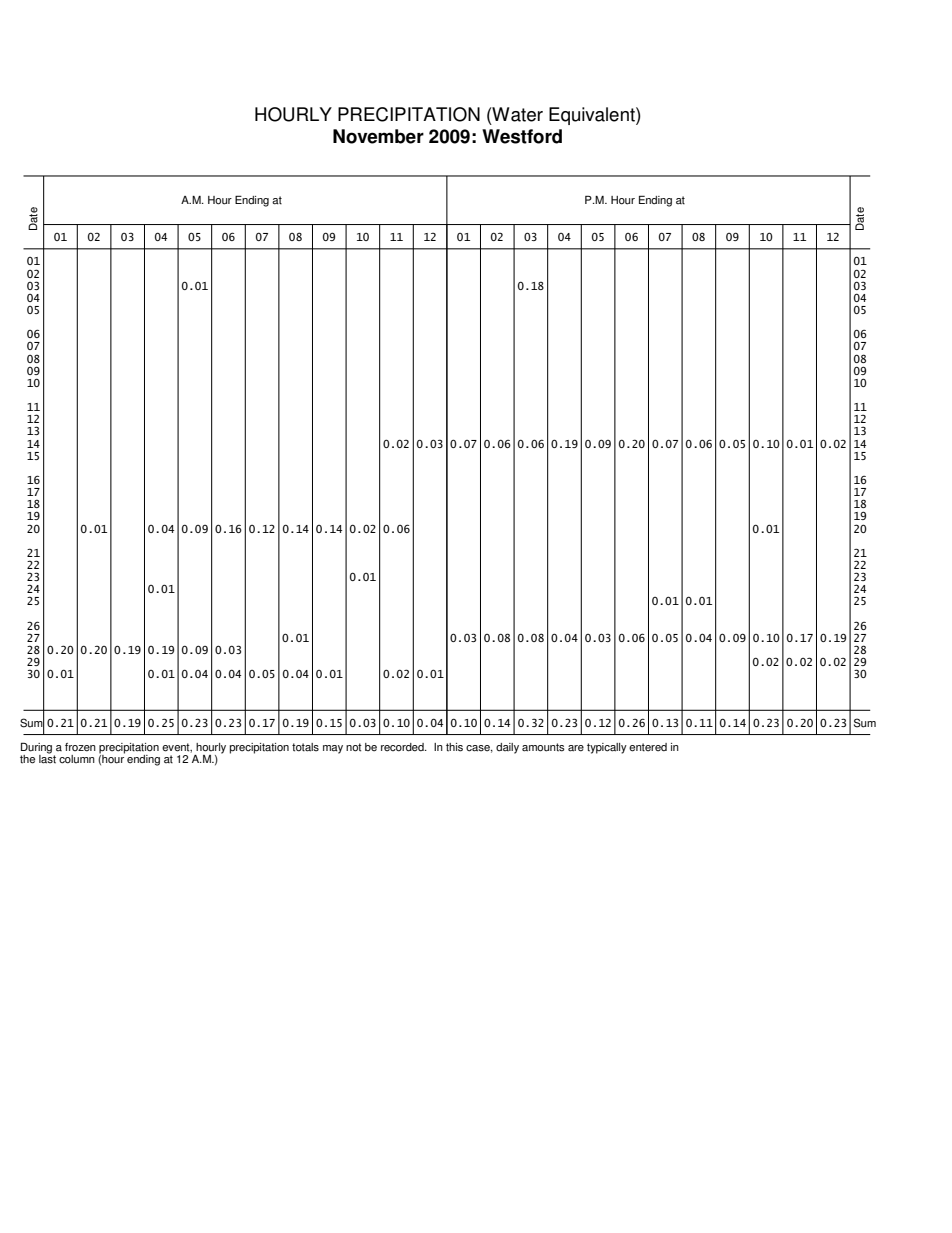  What do you see at coordinates (305, 747) in the document?
I see `totals` at bounding box center [305, 747].
